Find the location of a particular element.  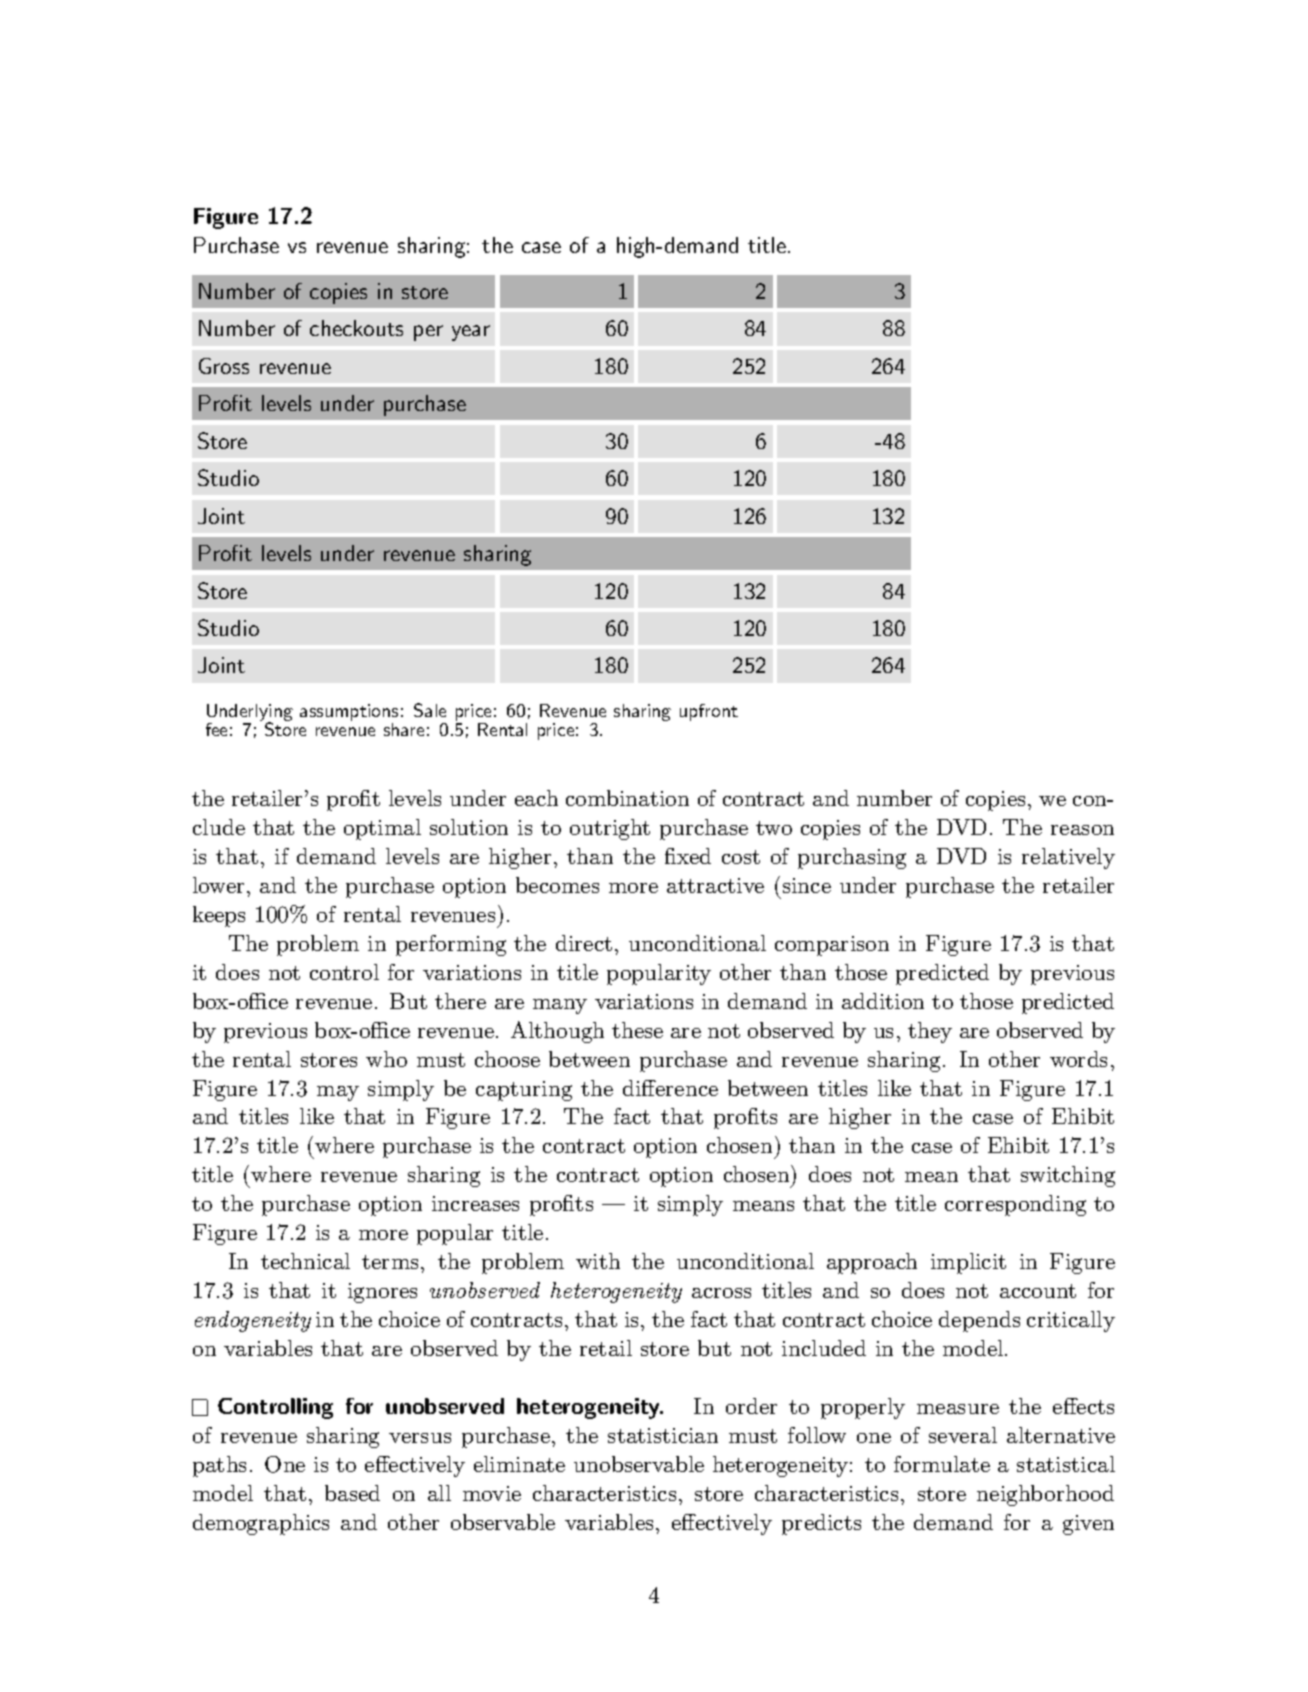

formulate is located at coordinates (942, 1464).
